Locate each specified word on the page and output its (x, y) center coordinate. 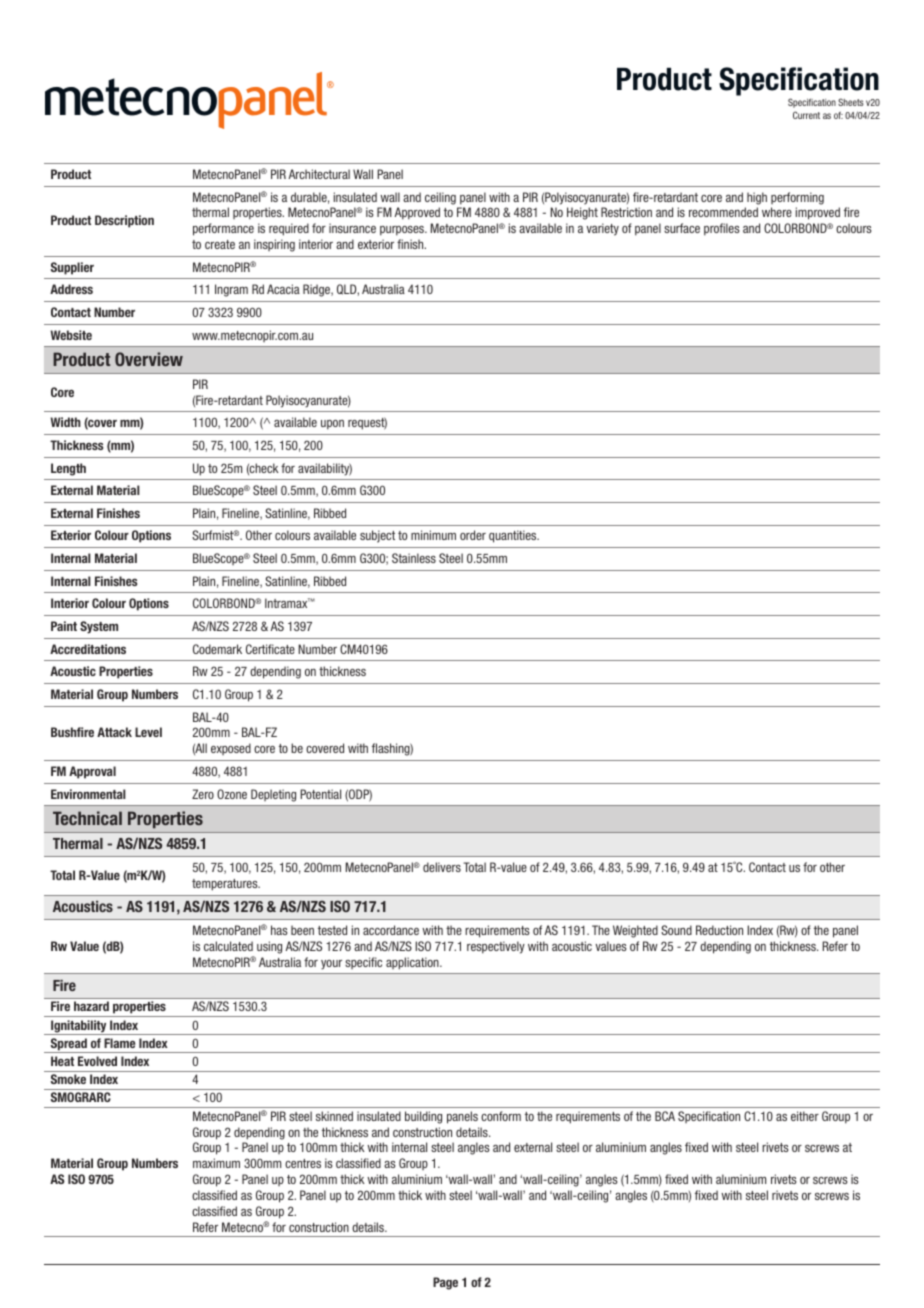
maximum (216, 1163)
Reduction (719, 930)
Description (124, 221)
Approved (417, 213)
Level (148, 732)
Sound (676, 930)
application (413, 963)
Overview (149, 359)
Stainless (414, 558)
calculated (228, 946)
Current (806, 115)
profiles (721, 229)
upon (332, 425)
